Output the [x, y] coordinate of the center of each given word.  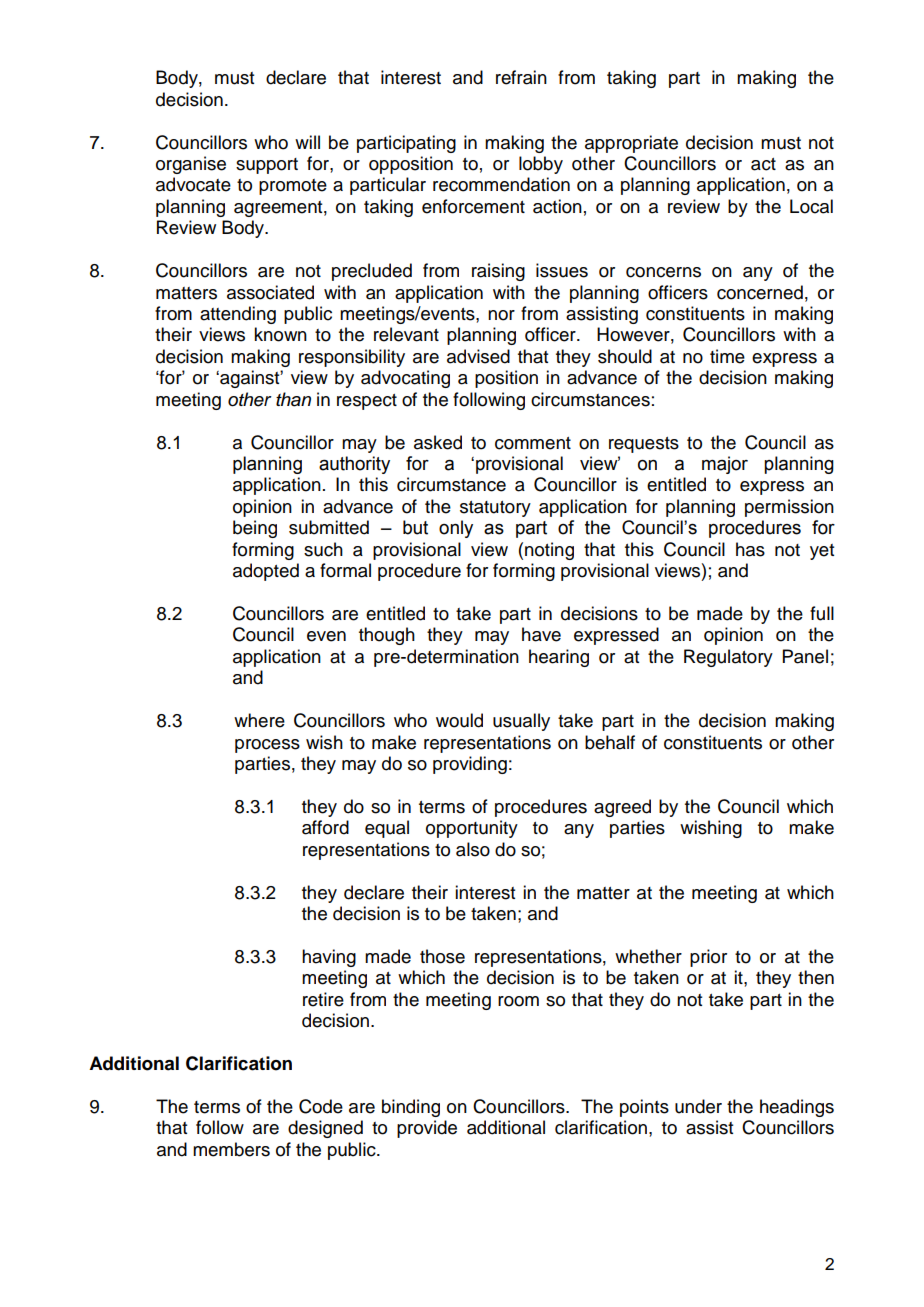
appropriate [631, 144]
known [280, 334]
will [307, 142]
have [541, 634]
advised [478, 356]
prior [708, 958]
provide [427, 1129]
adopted [266, 572]
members [231, 1149]
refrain [521, 77]
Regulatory [728, 658]
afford [325, 827]
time [727, 356]
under [698, 1106]
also [473, 849]
